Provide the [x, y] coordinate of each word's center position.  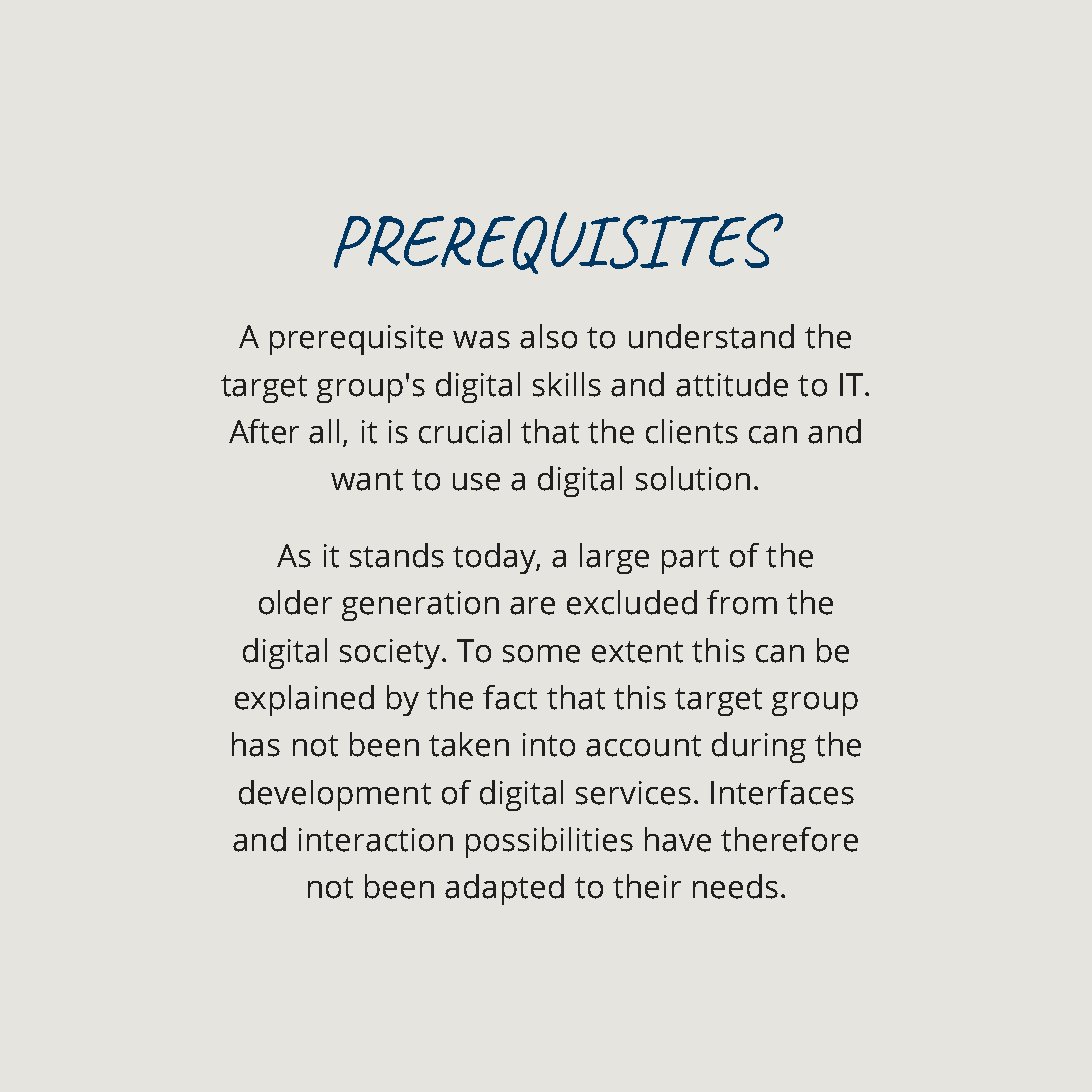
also [548, 336]
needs [735, 886]
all [324, 431]
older [295, 602]
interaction [376, 840]
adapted [504, 889]
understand [711, 336]
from [742, 602]
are [532, 606]
